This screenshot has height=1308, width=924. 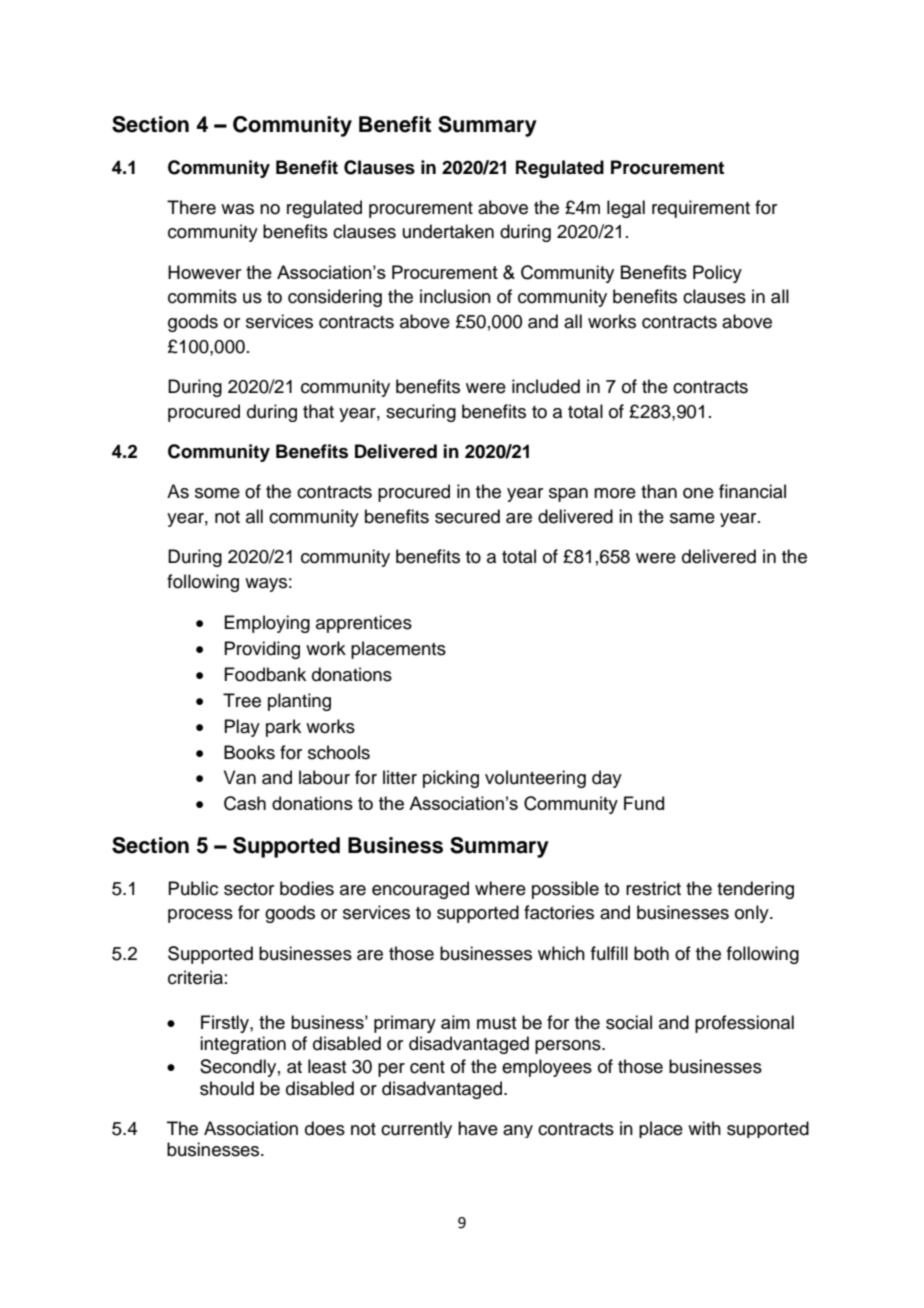 I want to click on have, so click(x=478, y=1128).
